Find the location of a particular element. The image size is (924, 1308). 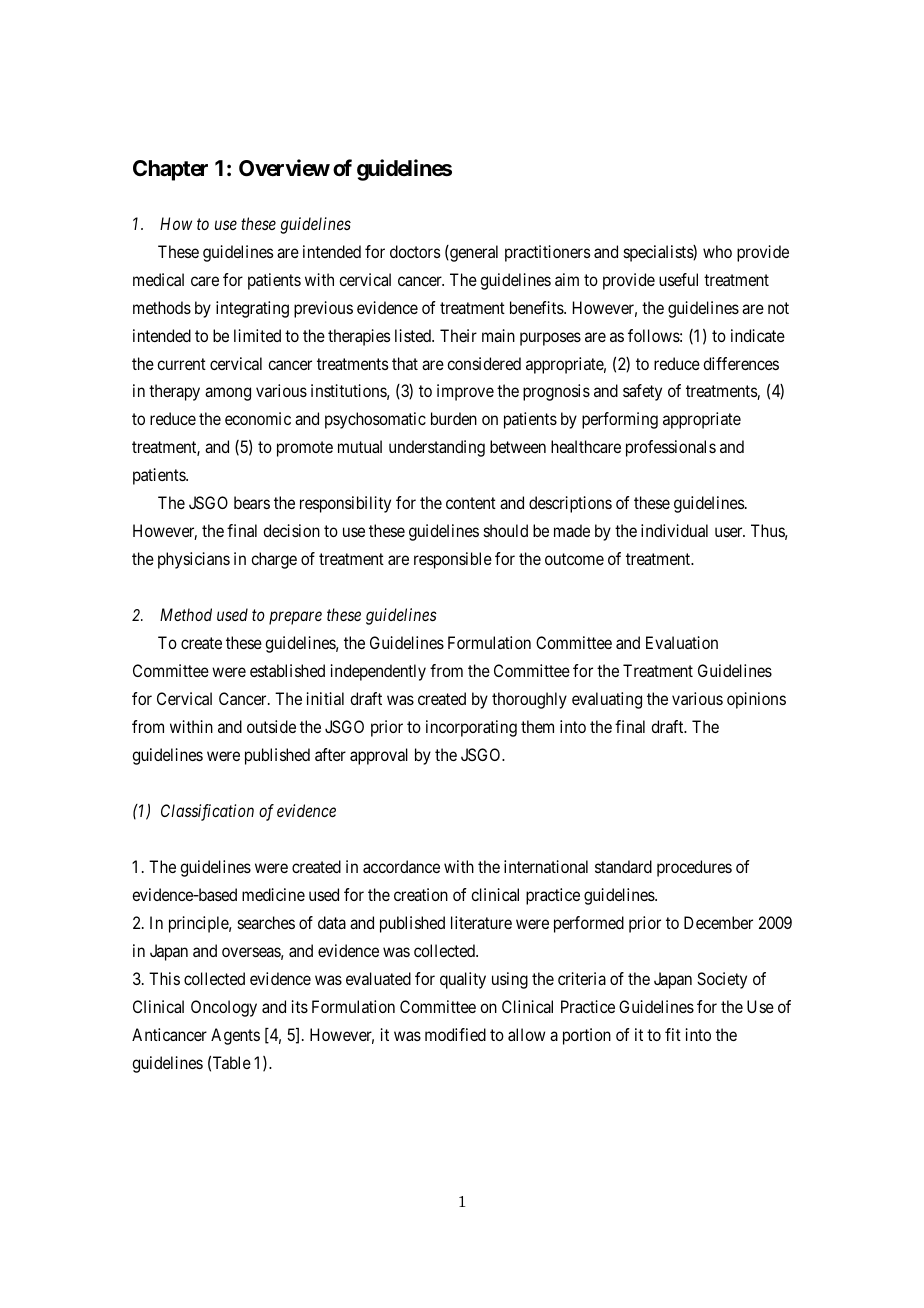

procedures is located at coordinates (694, 868).
